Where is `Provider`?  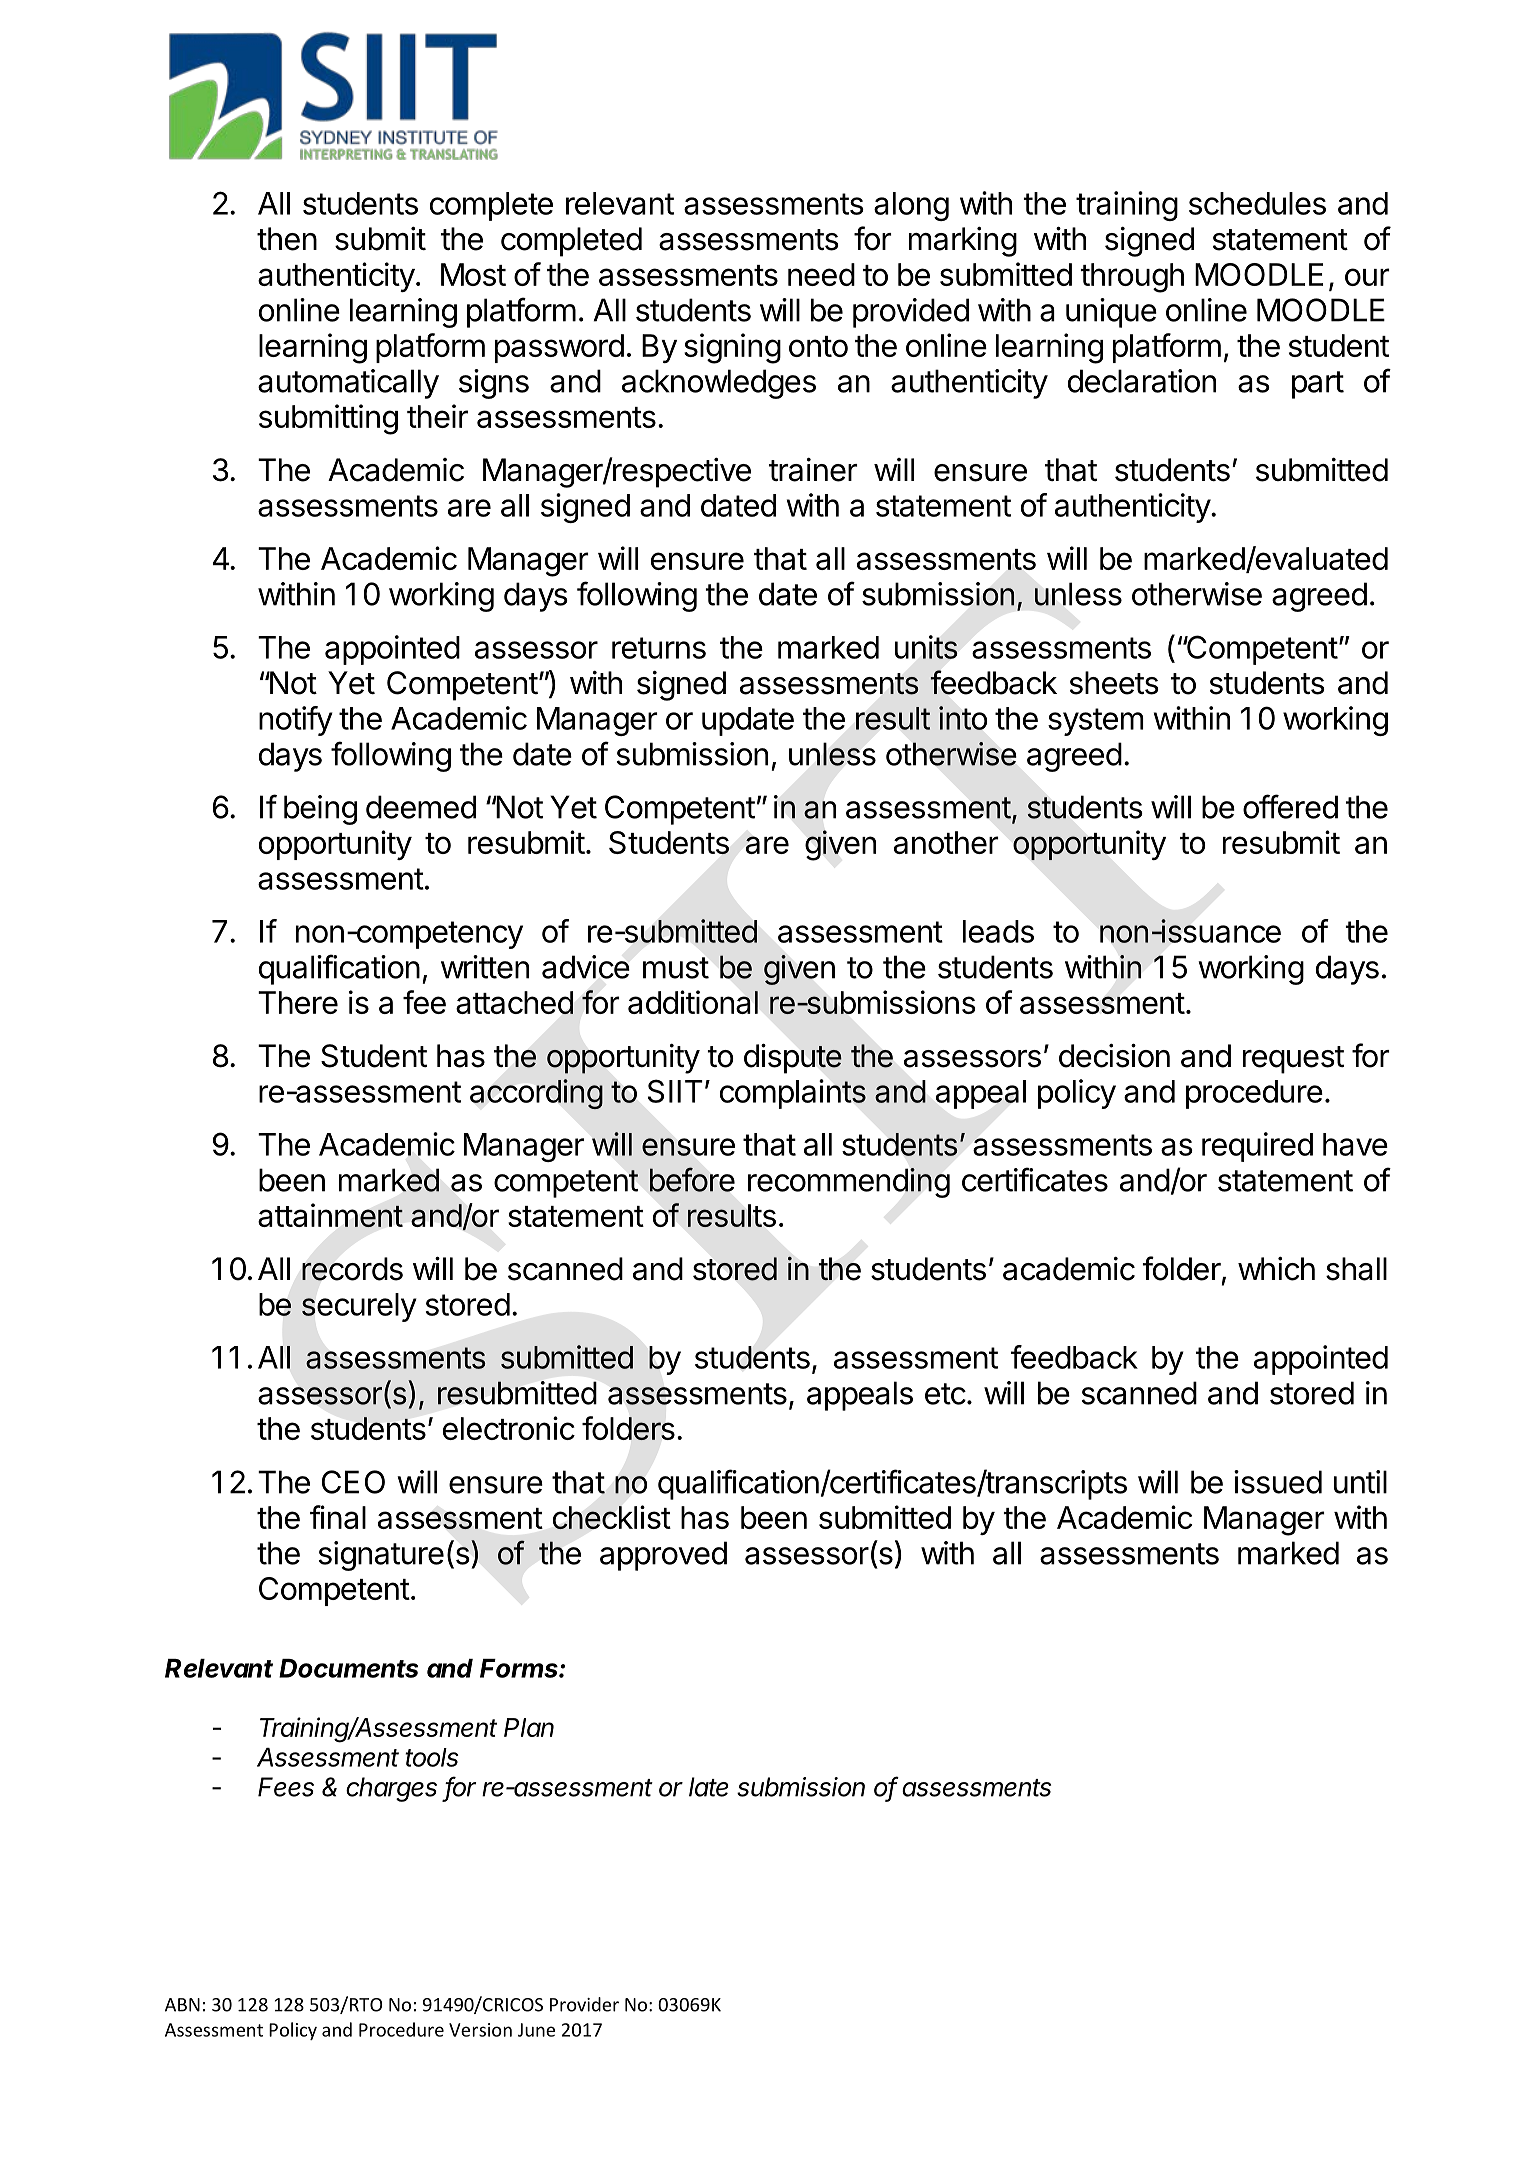
Provider is located at coordinates (584, 2004).
